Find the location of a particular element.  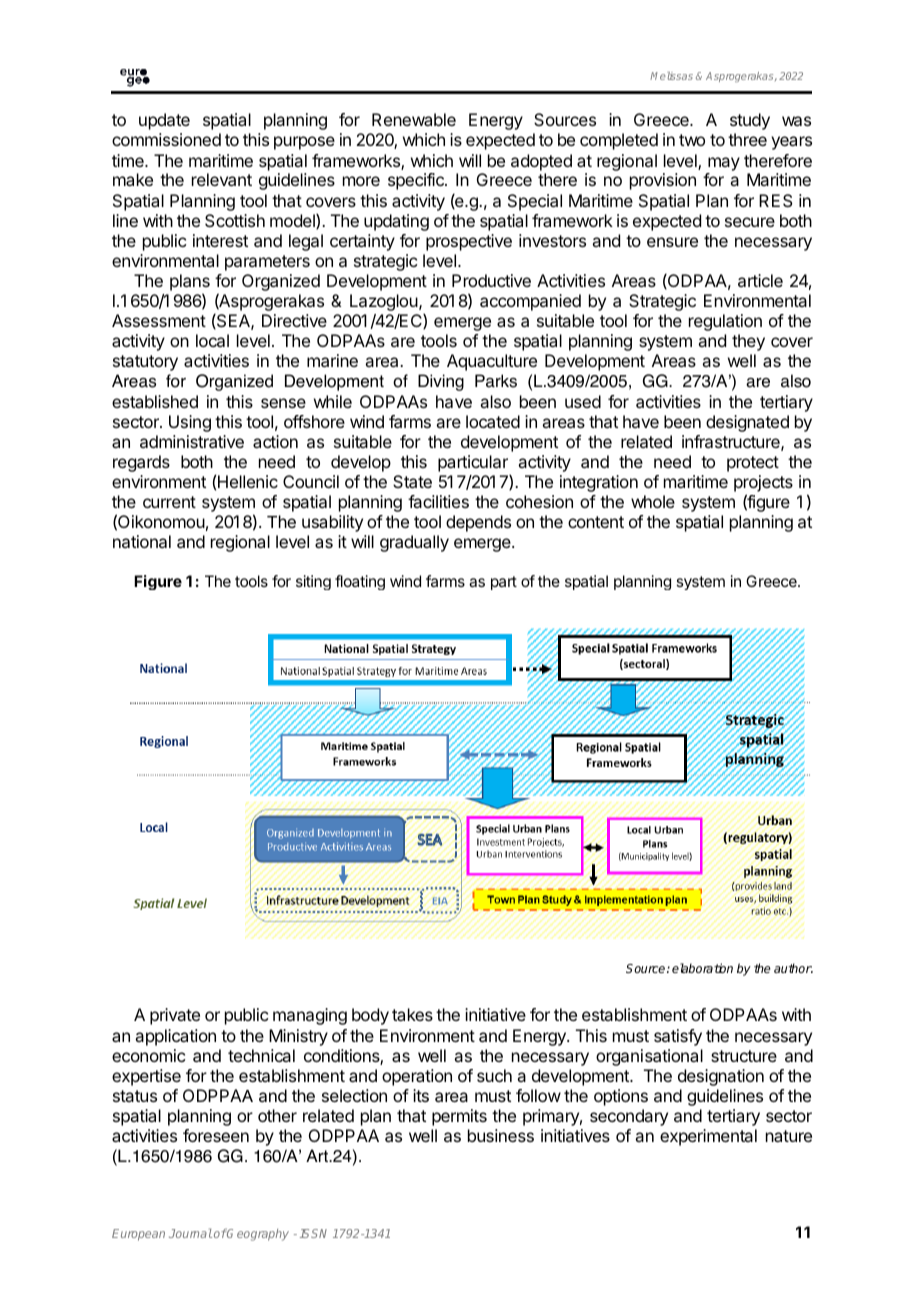

may is located at coordinates (724, 164).
